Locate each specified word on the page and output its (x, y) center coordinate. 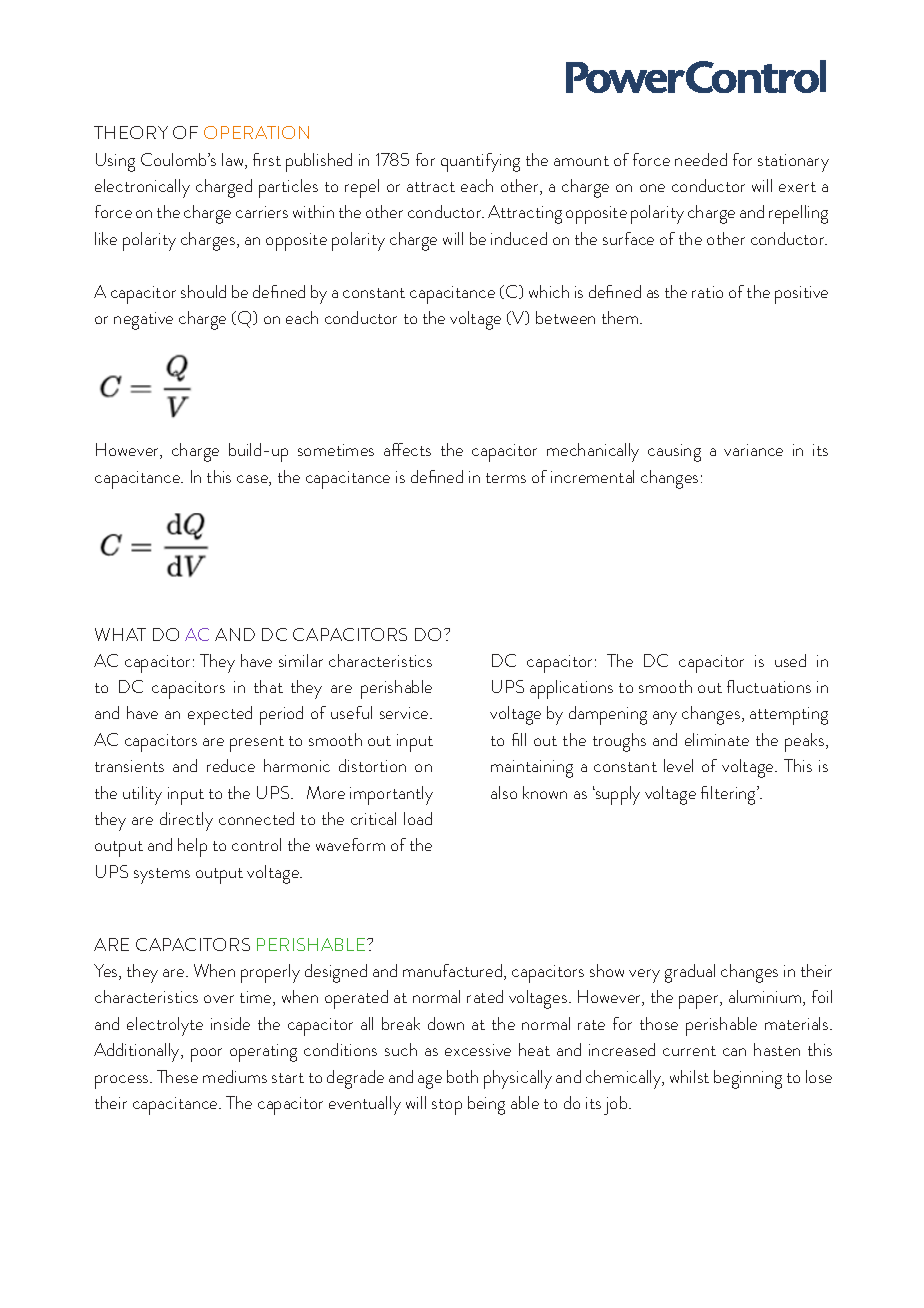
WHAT (120, 634)
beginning (748, 1079)
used (790, 660)
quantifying (480, 162)
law (234, 161)
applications (571, 689)
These (177, 1076)
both (462, 1076)
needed (701, 159)
